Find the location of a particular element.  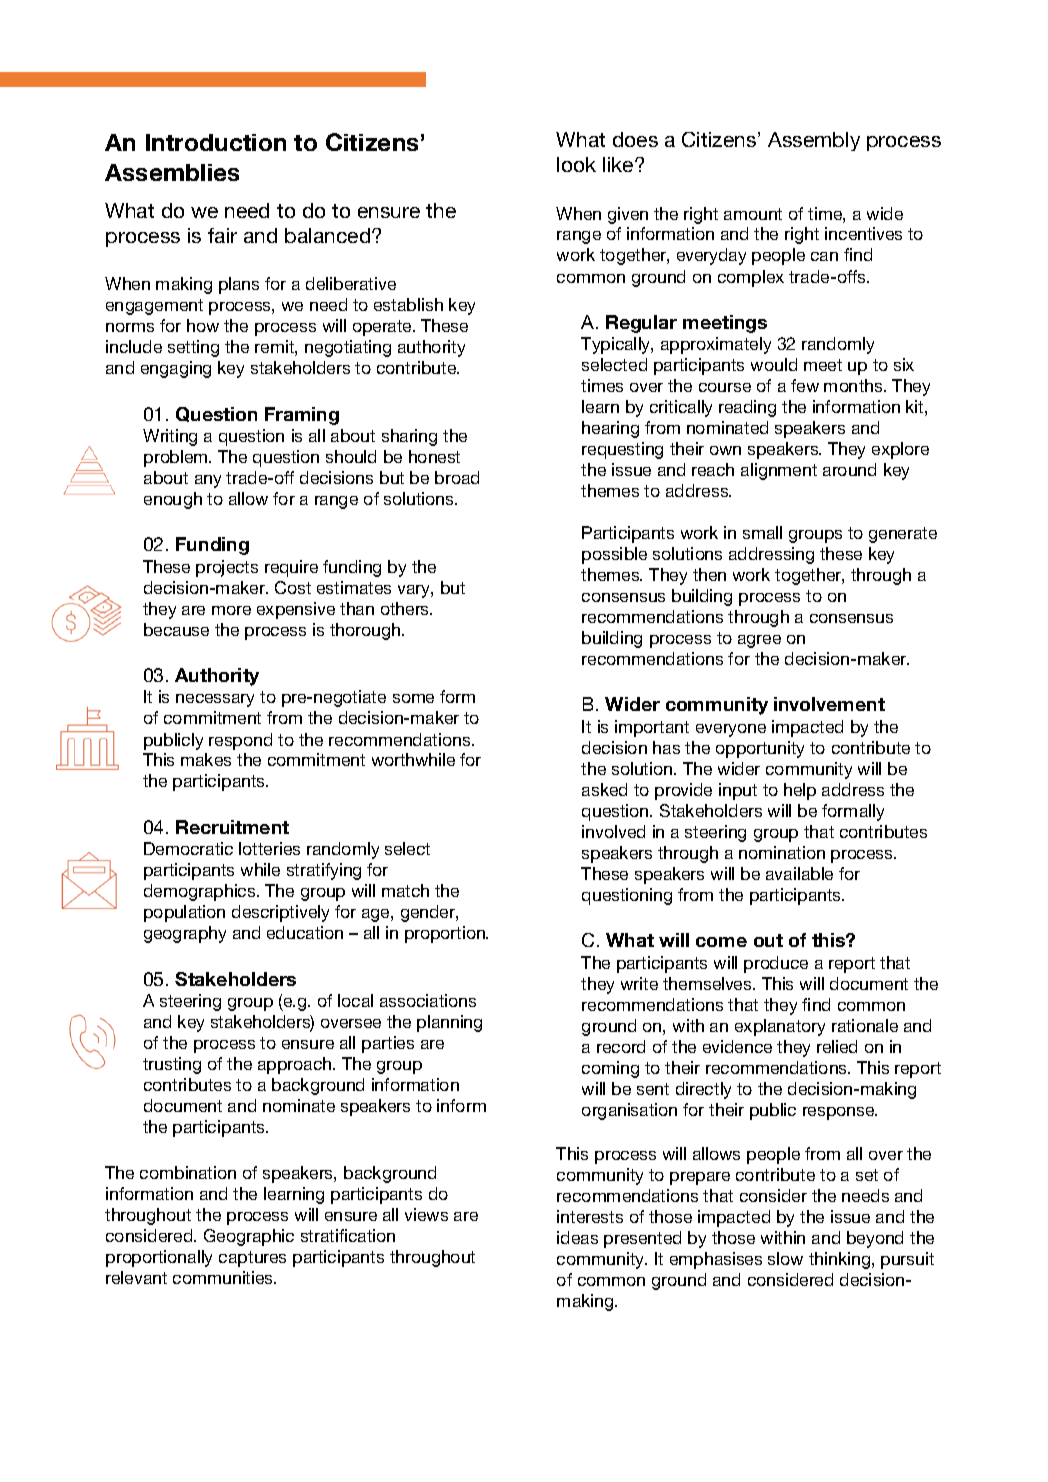

look is located at coordinates (576, 164).
